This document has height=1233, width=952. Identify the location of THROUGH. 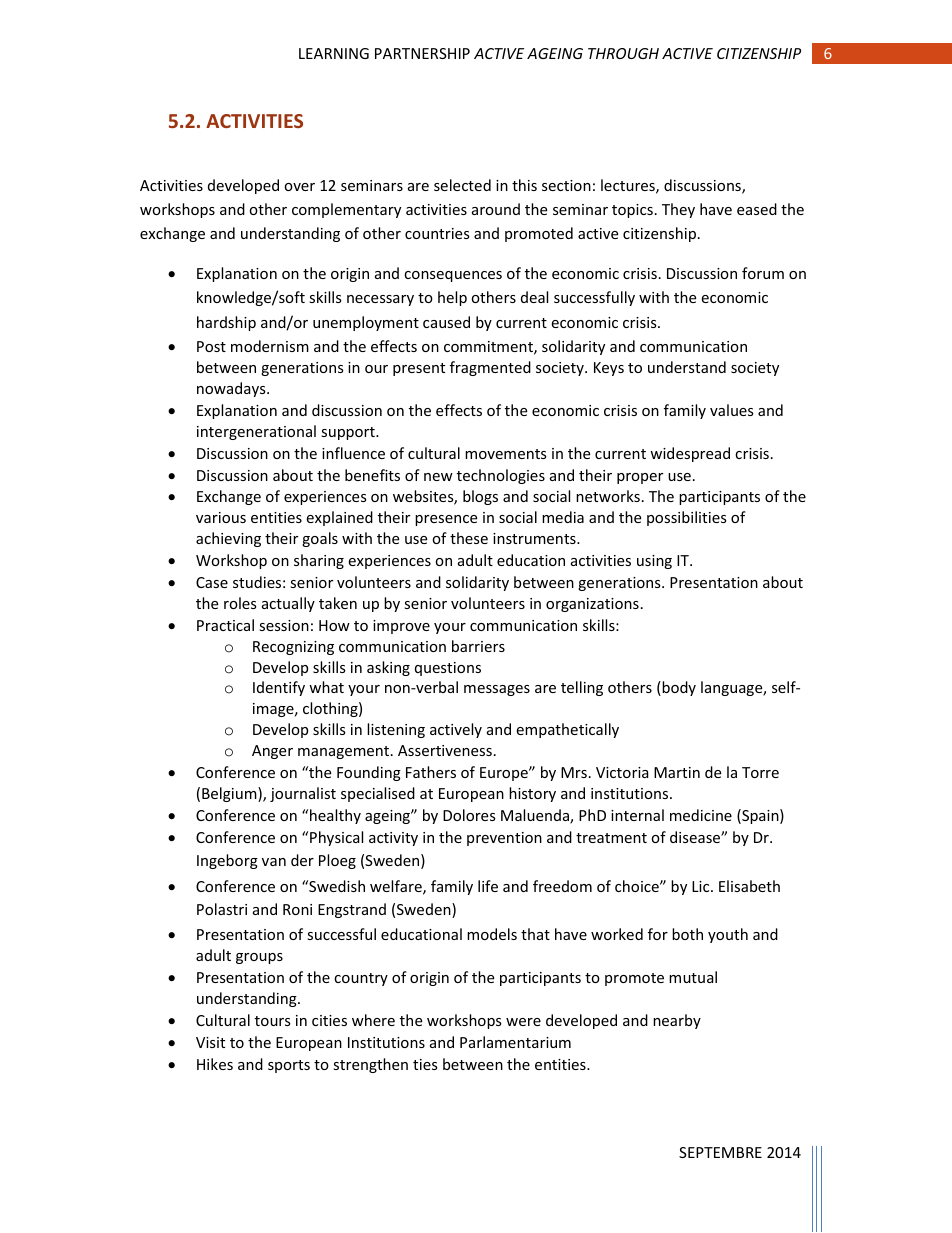
(623, 53).
